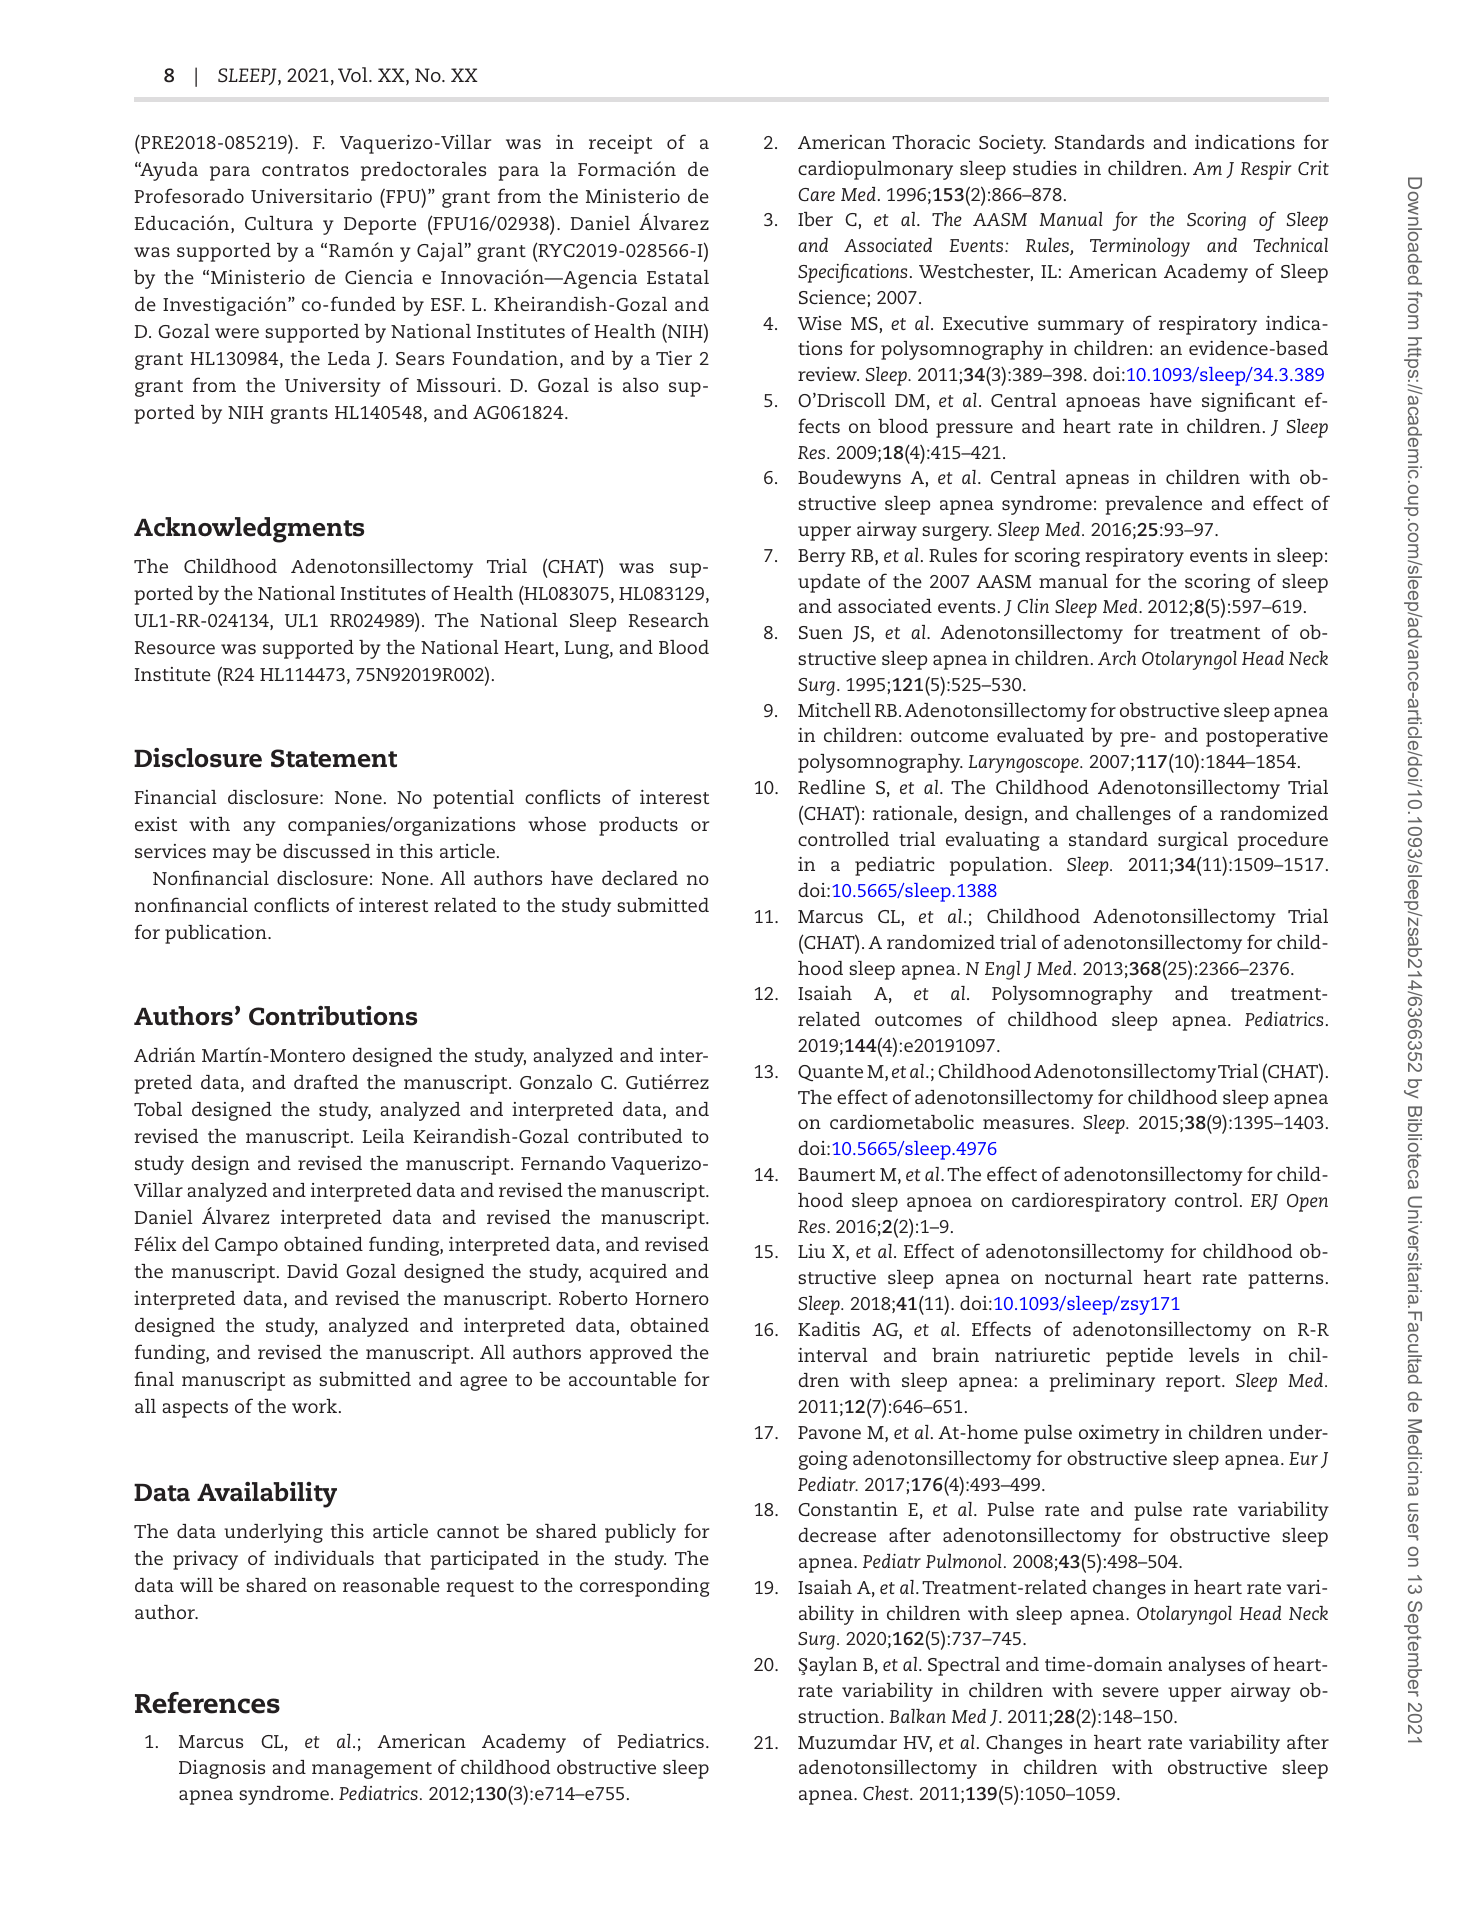 This image has width=1463, height=1923. What do you see at coordinates (640, 878) in the image?
I see `declared` at bounding box center [640, 878].
